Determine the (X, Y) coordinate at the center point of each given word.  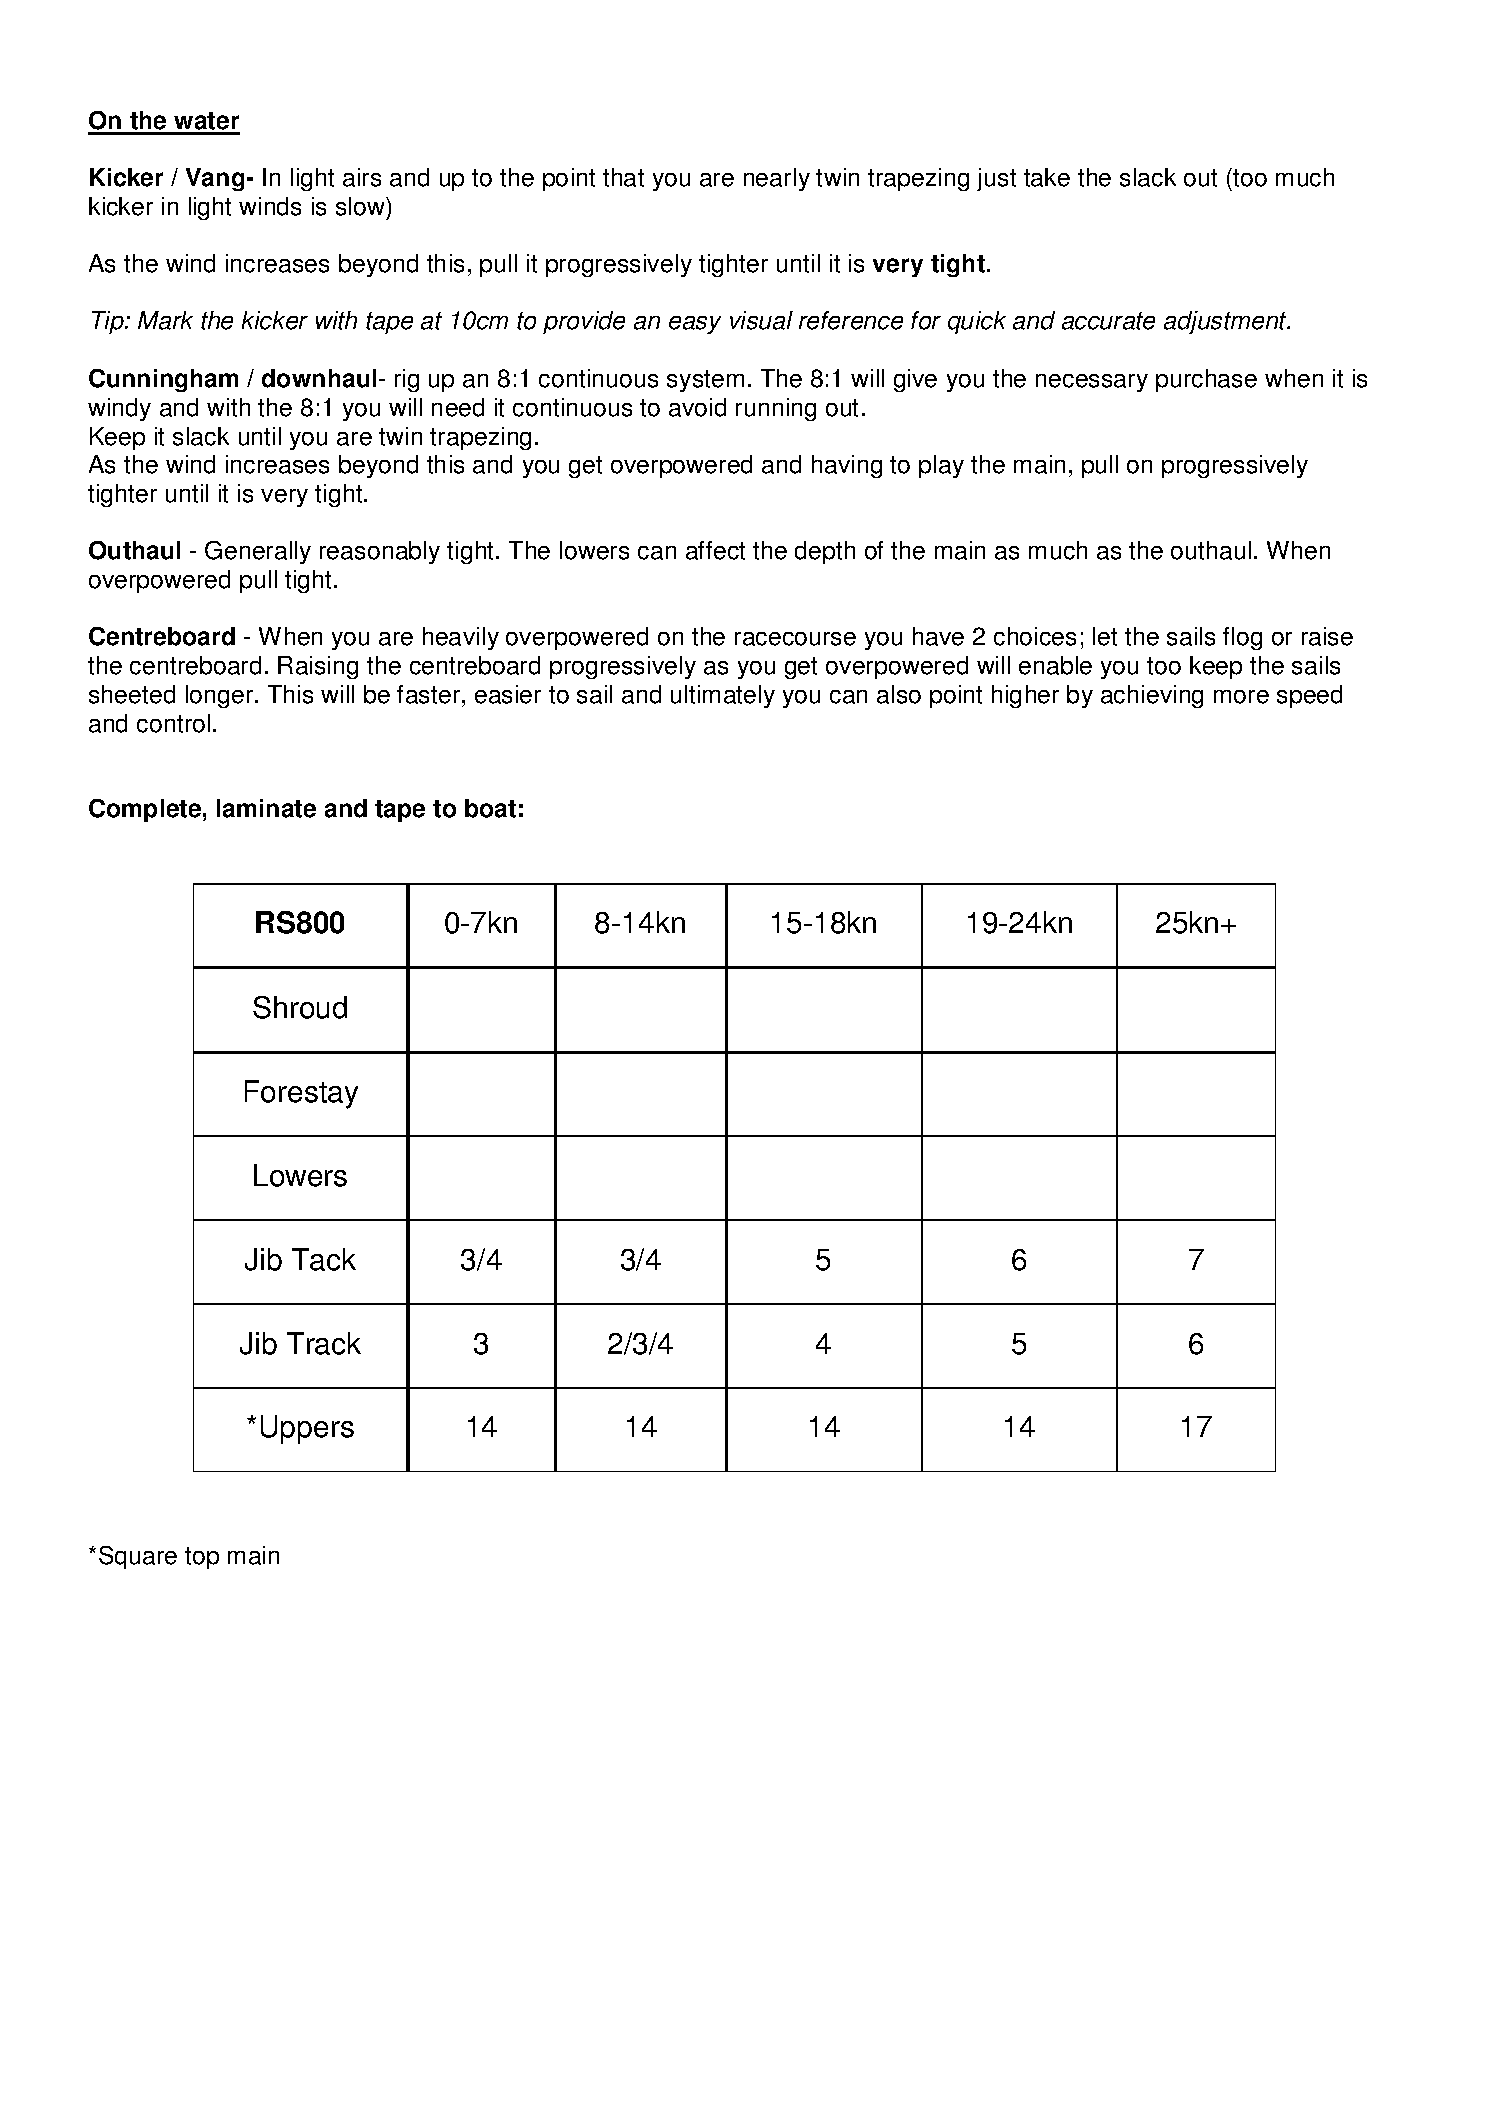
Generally (258, 552)
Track (324, 1343)
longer (221, 696)
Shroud (300, 1007)
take (1047, 177)
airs (362, 177)
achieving (1152, 696)
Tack (324, 1259)
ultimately (723, 696)
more (1241, 697)
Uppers (307, 1429)
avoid (697, 407)
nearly (777, 179)
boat (490, 808)
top (202, 1558)
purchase (1206, 380)
